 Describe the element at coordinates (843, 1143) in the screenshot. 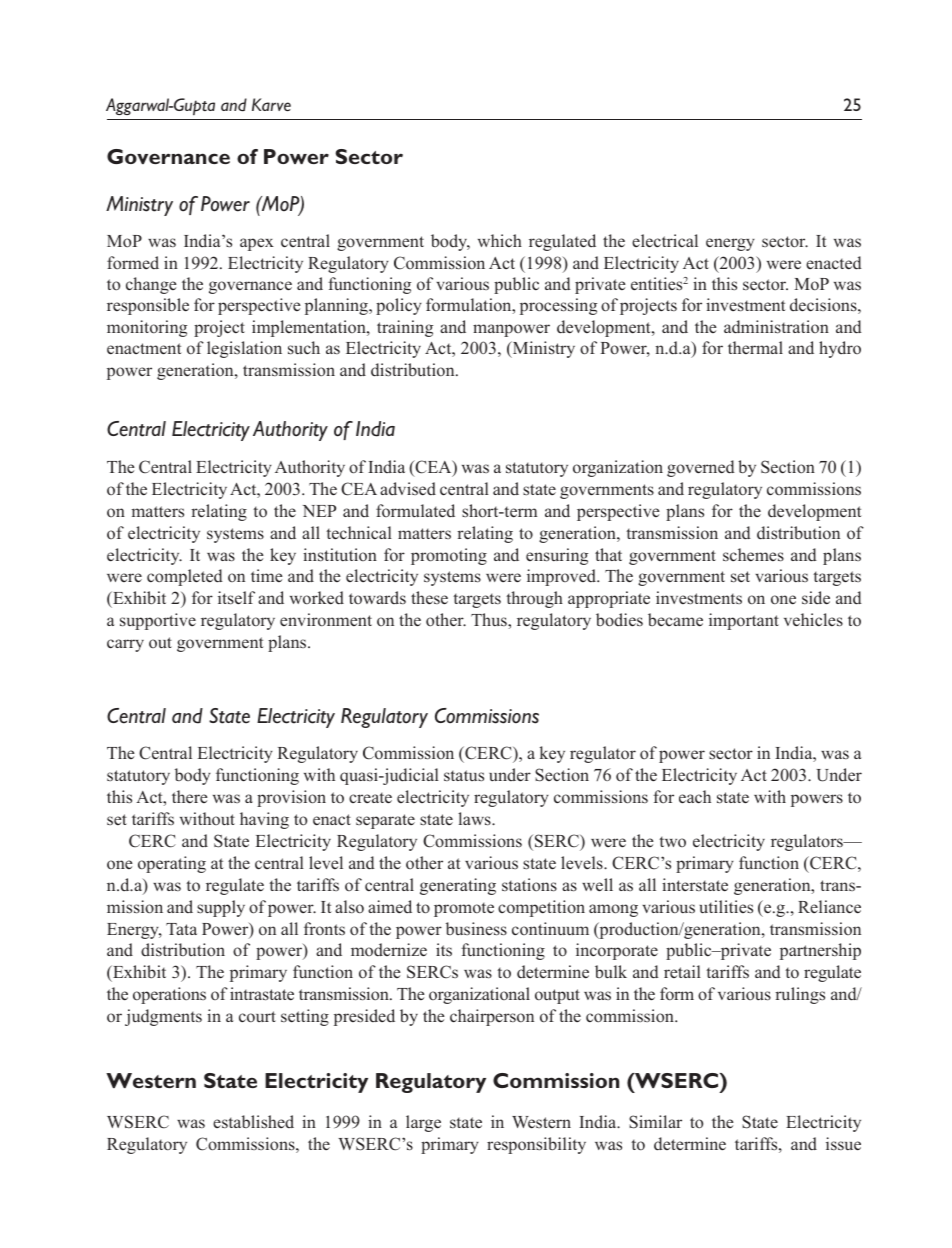

I see `issue` at that location.
